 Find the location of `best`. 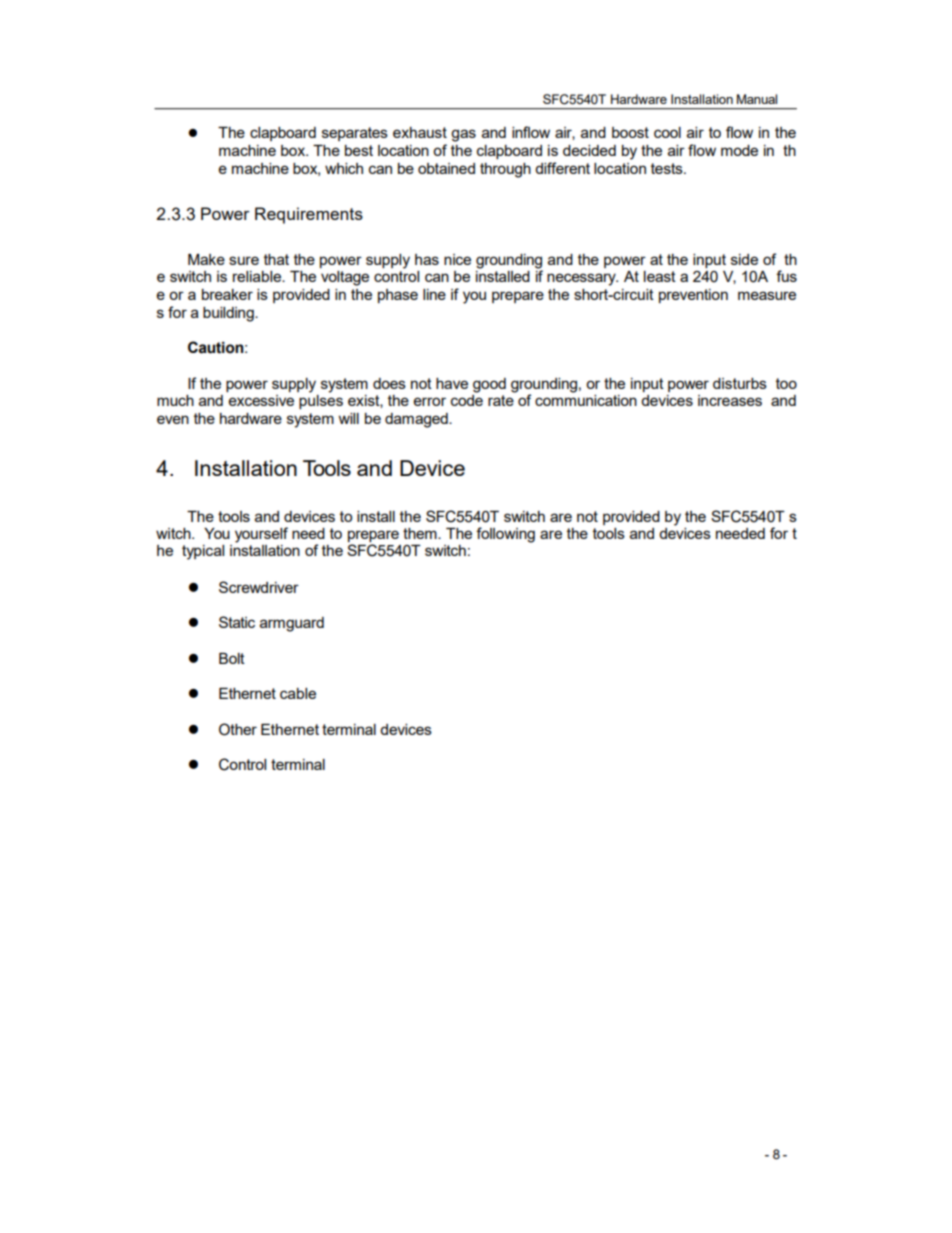

best is located at coordinates (359, 150).
